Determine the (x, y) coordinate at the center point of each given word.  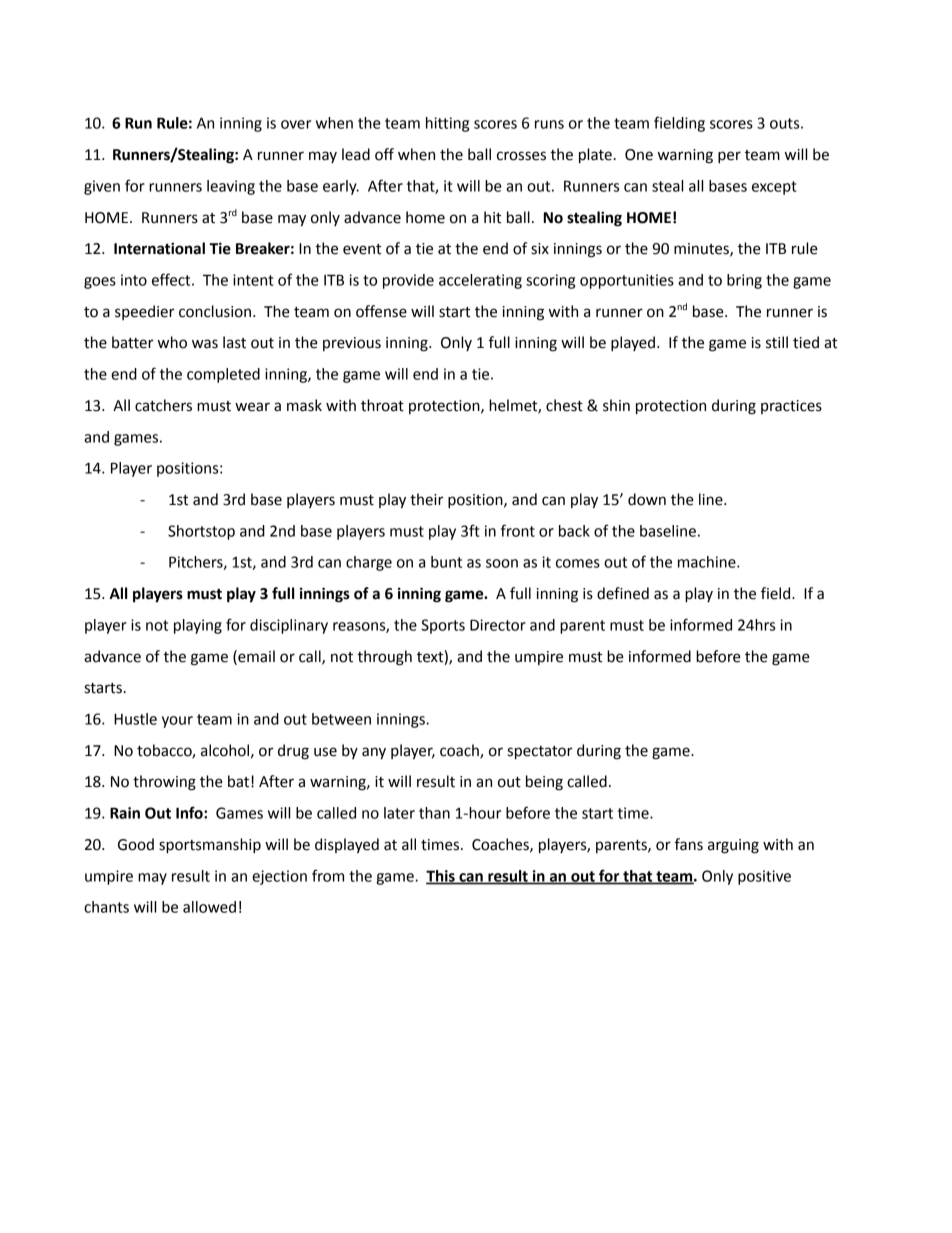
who (172, 342)
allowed (209, 907)
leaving (231, 187)
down (647, 499)
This (441, 877)
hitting (447, 124)
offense (381, 311)
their (426, 499)
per (729, 157)
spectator (540, 753)
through (384, 658)
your (177, 722)
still (777, 342)
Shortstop (201, 532)
